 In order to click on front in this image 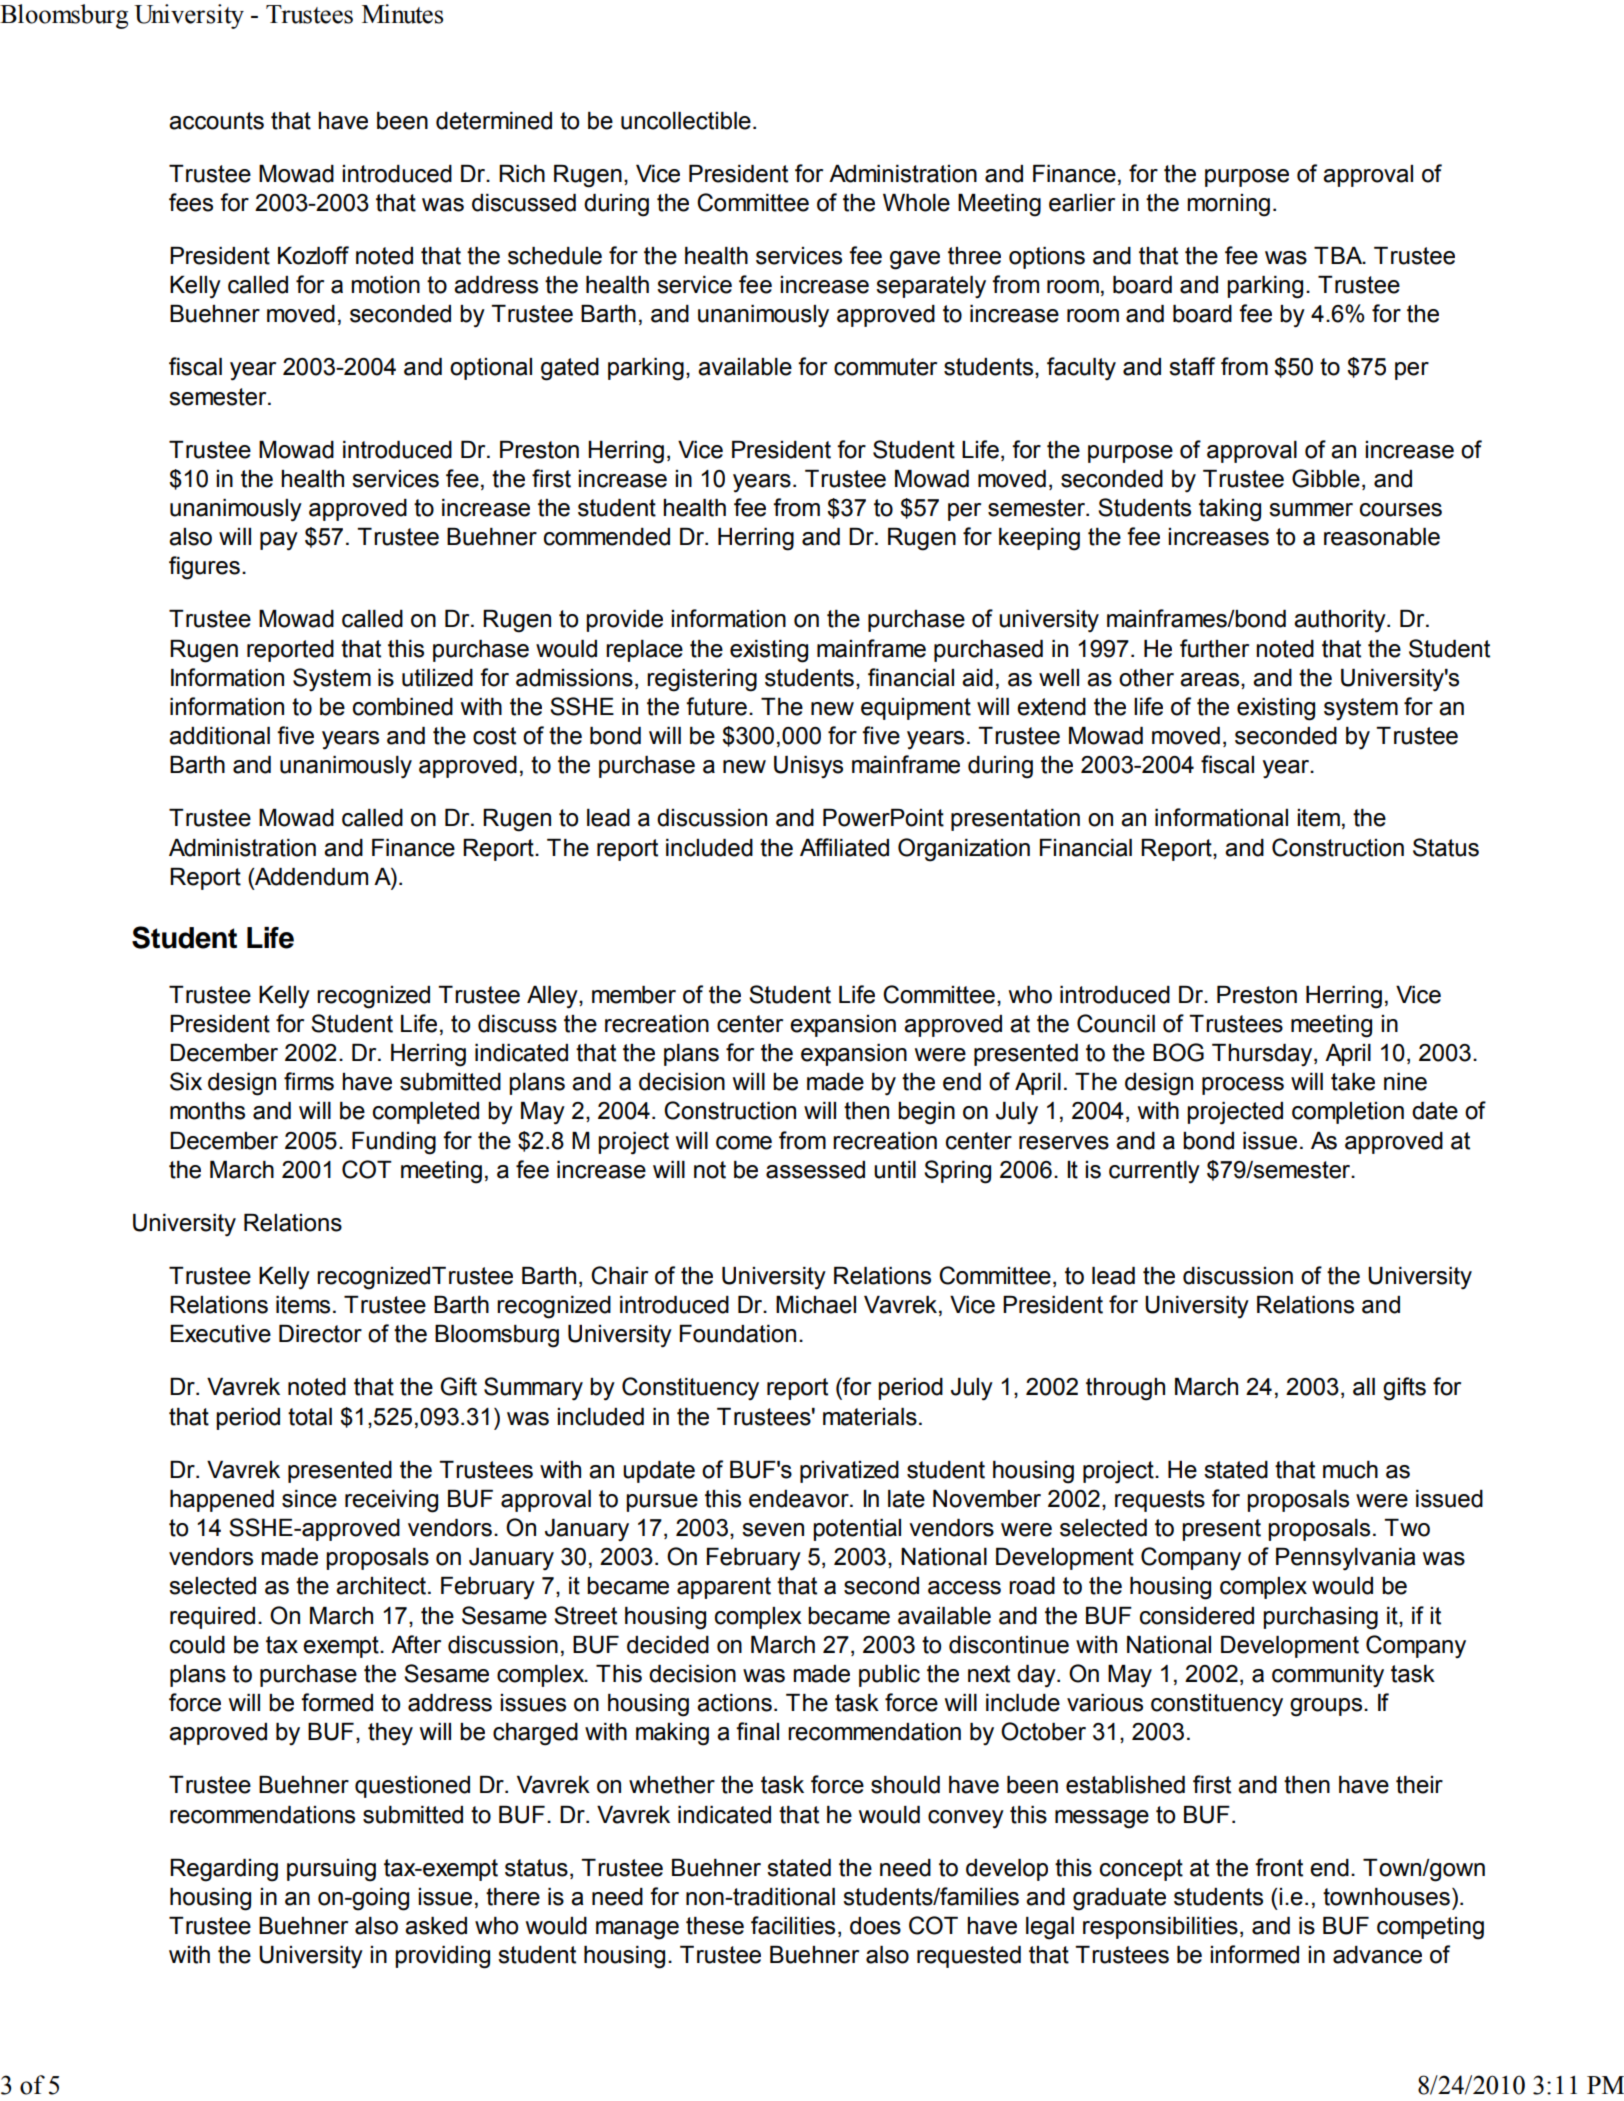, I will do `click(1279, 1867)`.
